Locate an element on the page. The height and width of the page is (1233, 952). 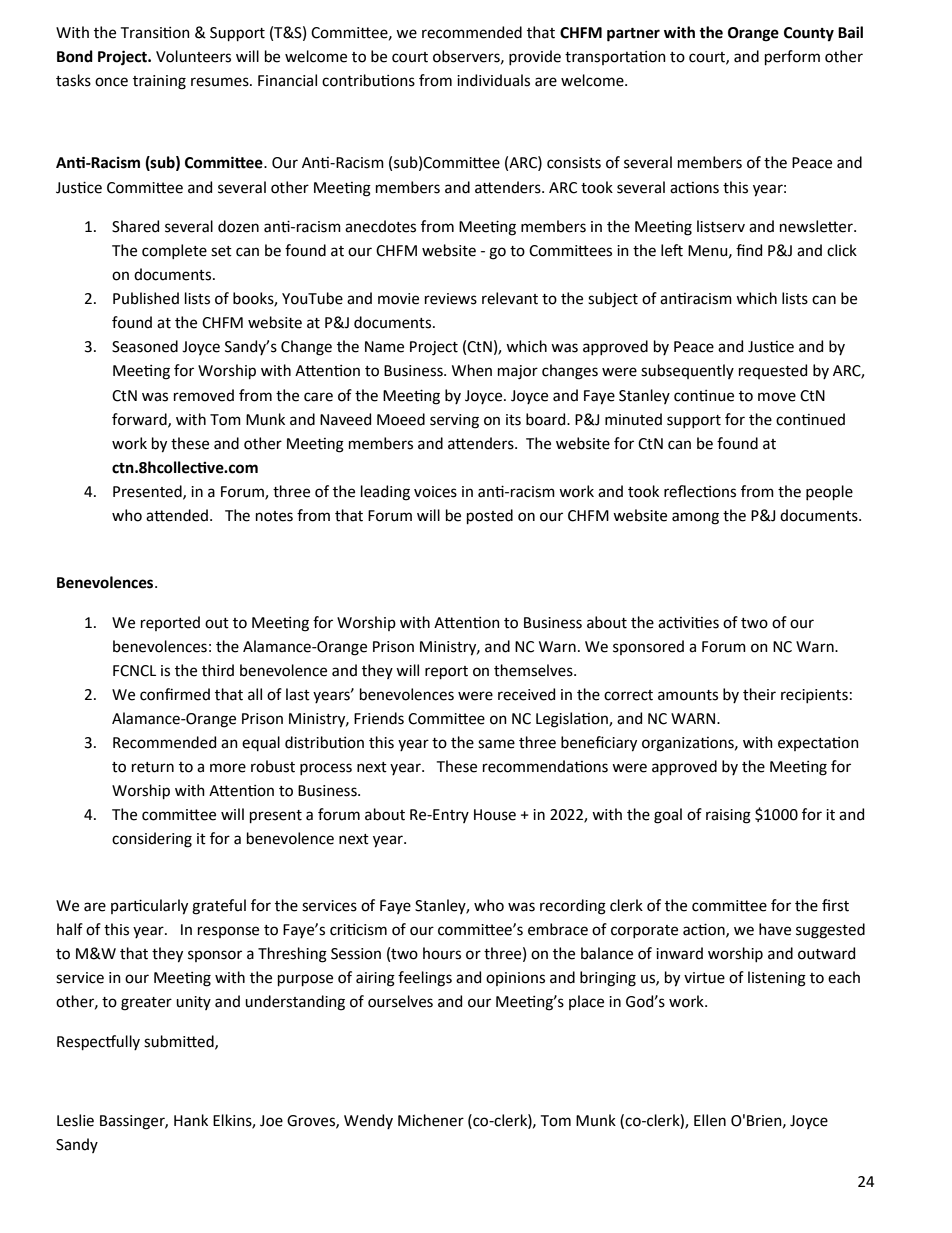
posted is located at coordinates (490, 516).
